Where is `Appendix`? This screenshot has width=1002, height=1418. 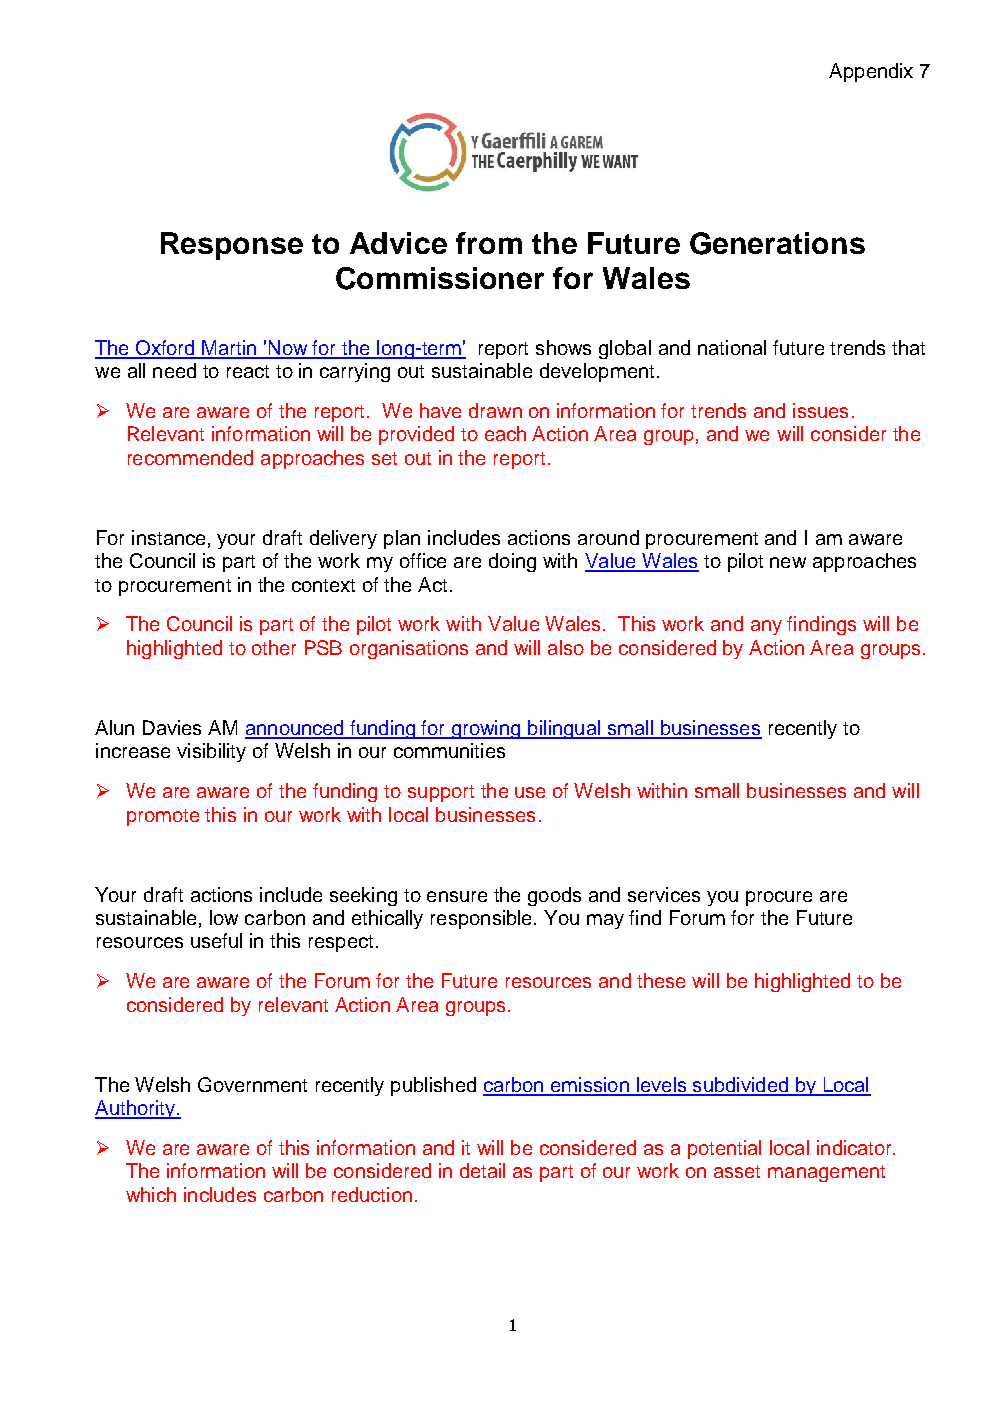 Appendix is located at coordinates (871, 72).
